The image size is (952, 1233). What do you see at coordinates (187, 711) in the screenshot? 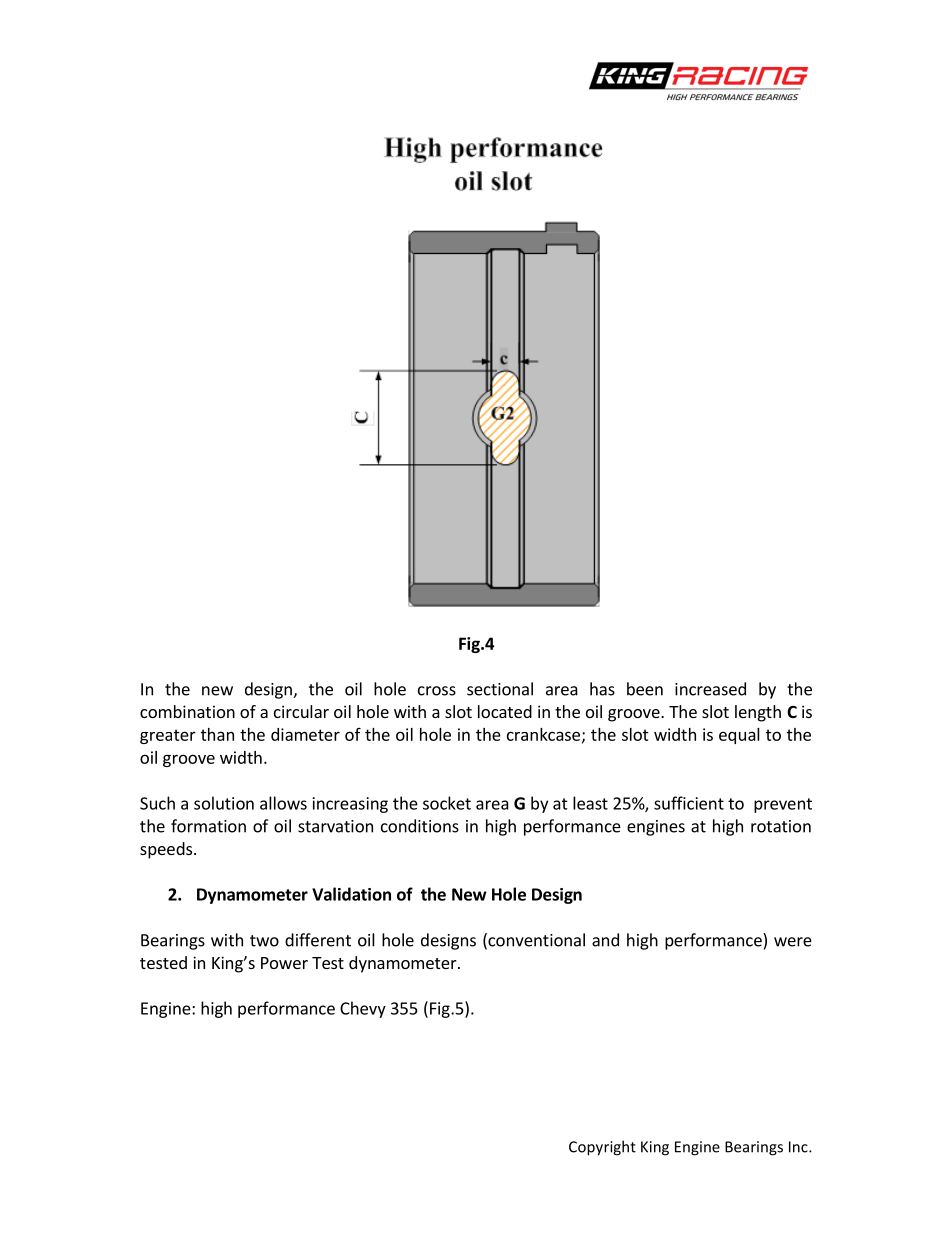
I see `combination` at bounding box center [187, 711].
